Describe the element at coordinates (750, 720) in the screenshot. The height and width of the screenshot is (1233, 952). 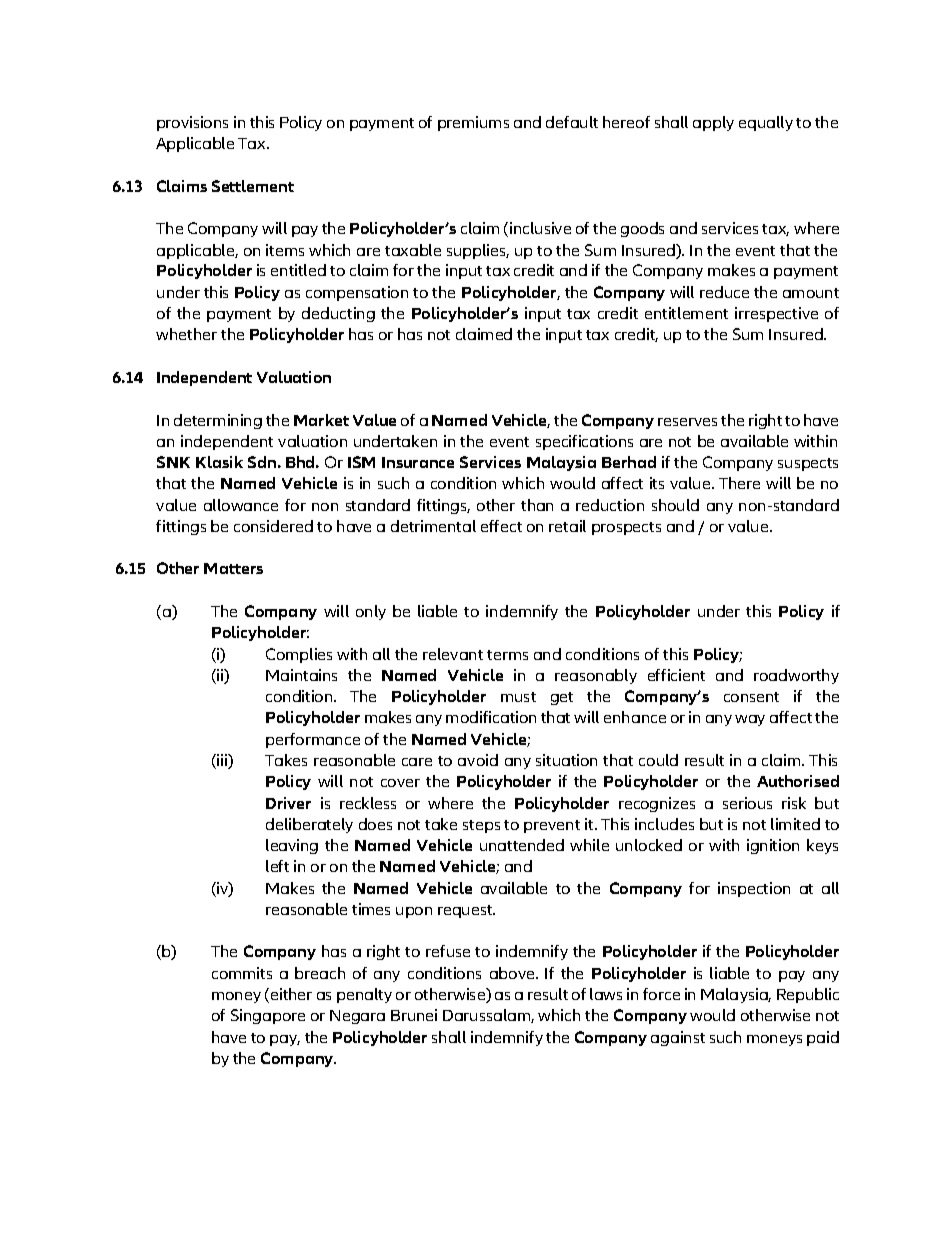
I see `way` at that location.
